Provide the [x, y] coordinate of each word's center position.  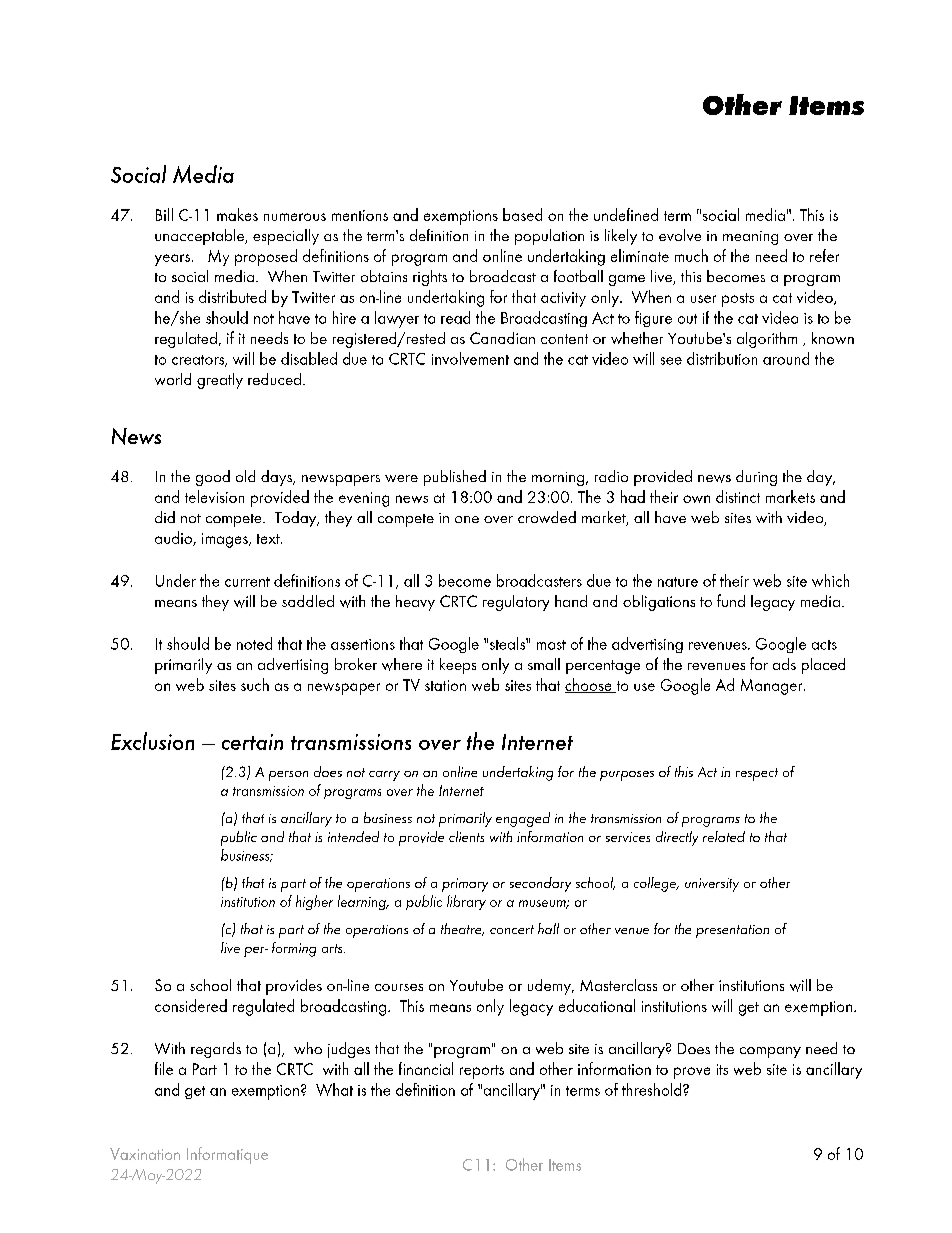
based [522, 214]
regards [216, 1050]
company [770, 1052]
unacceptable [200, 237]
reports [482, 1072]
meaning [750, 238]
